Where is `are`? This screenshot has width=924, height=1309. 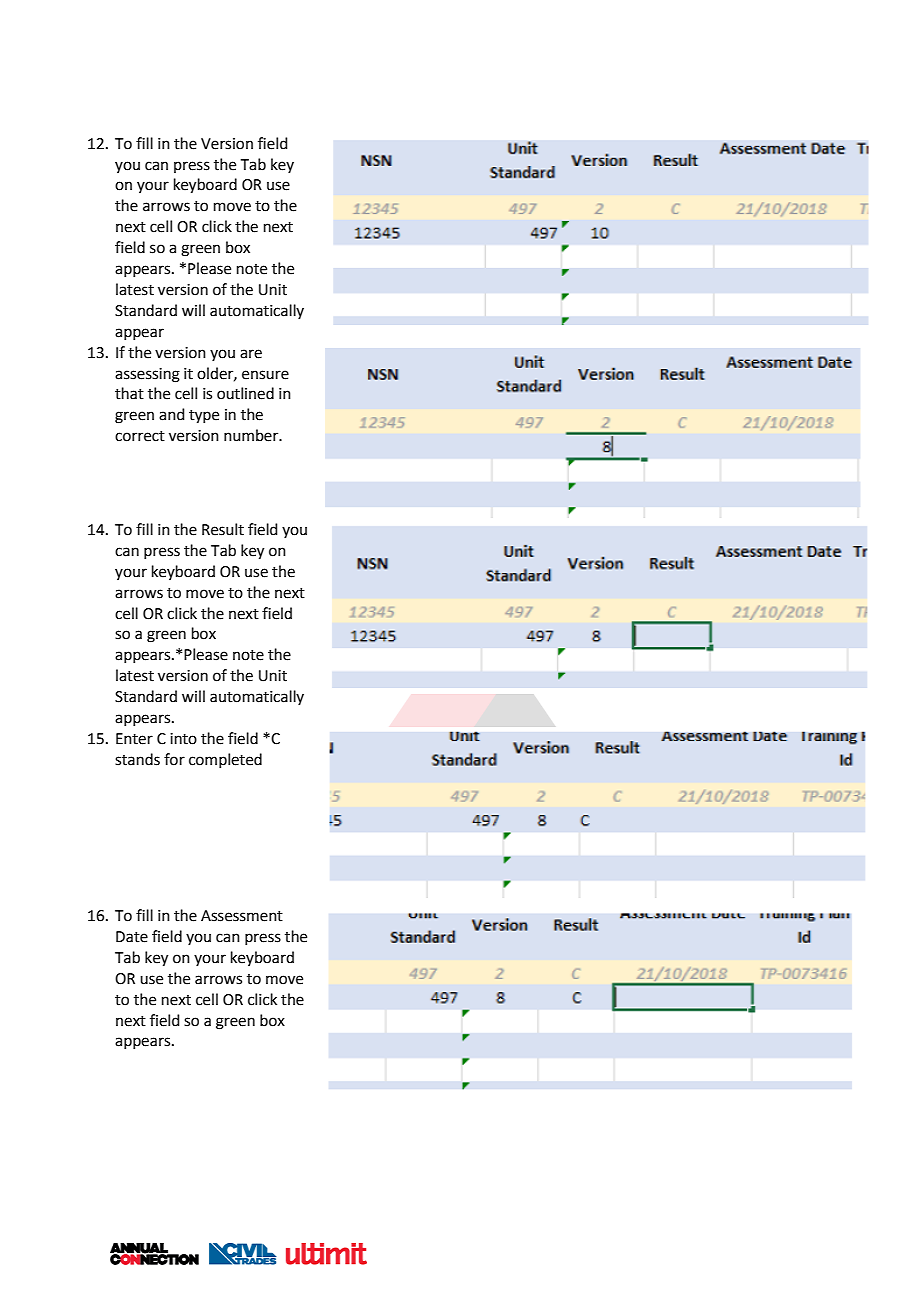
are is located at coordinates (251, 354).
